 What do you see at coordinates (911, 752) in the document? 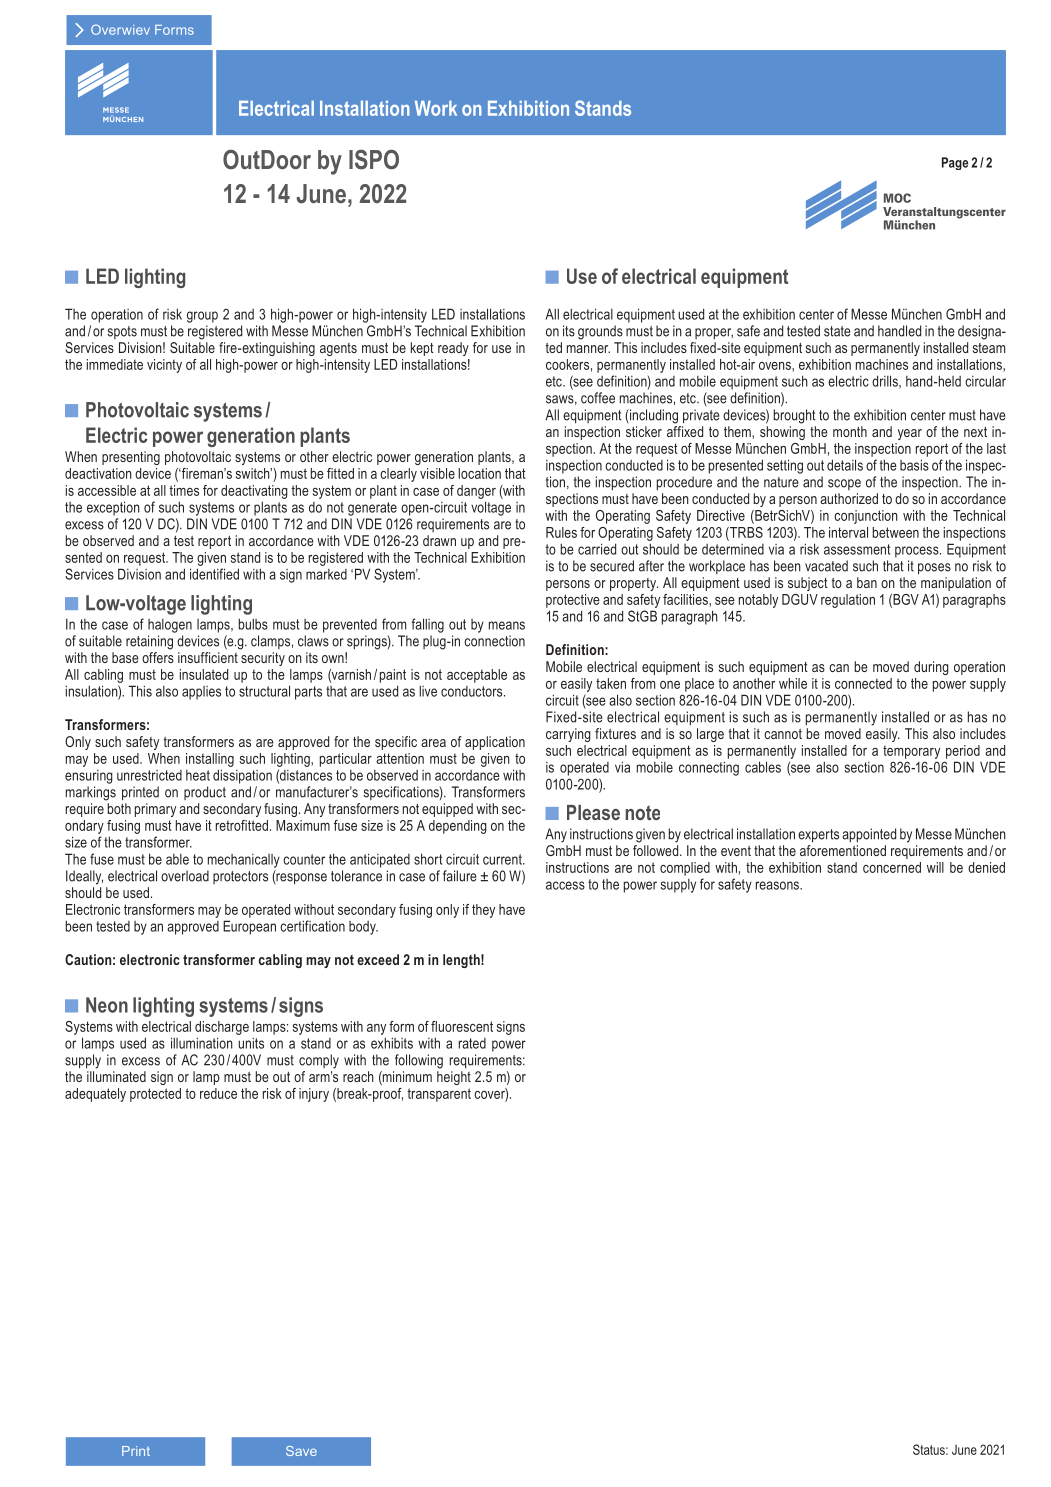
I see `temporary` at bounding box center [911, 752].
